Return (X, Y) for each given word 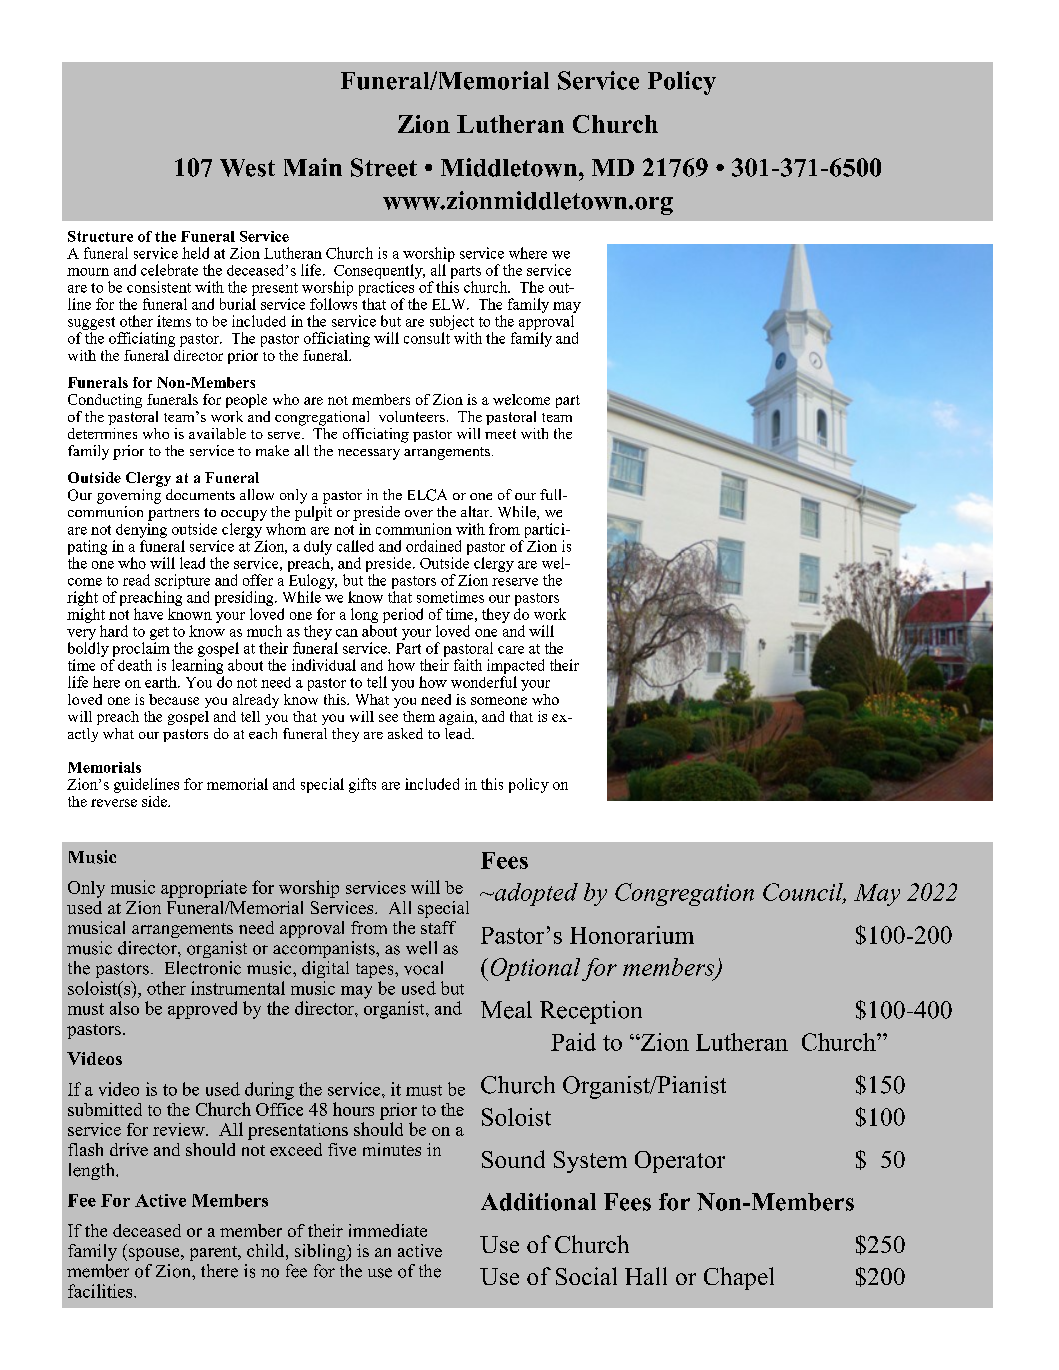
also (124, 1008)
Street (384, 167)
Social (586, 1276)
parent (214, 1253)
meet (500, 434)
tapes (376, 970)
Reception (591, 1012)
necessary (369, 454)
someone (499, 701)
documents (200, 494)
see (388, 718)
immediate (388, 1230)
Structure (100, 236)
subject (453, 324)
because (174, 699)
